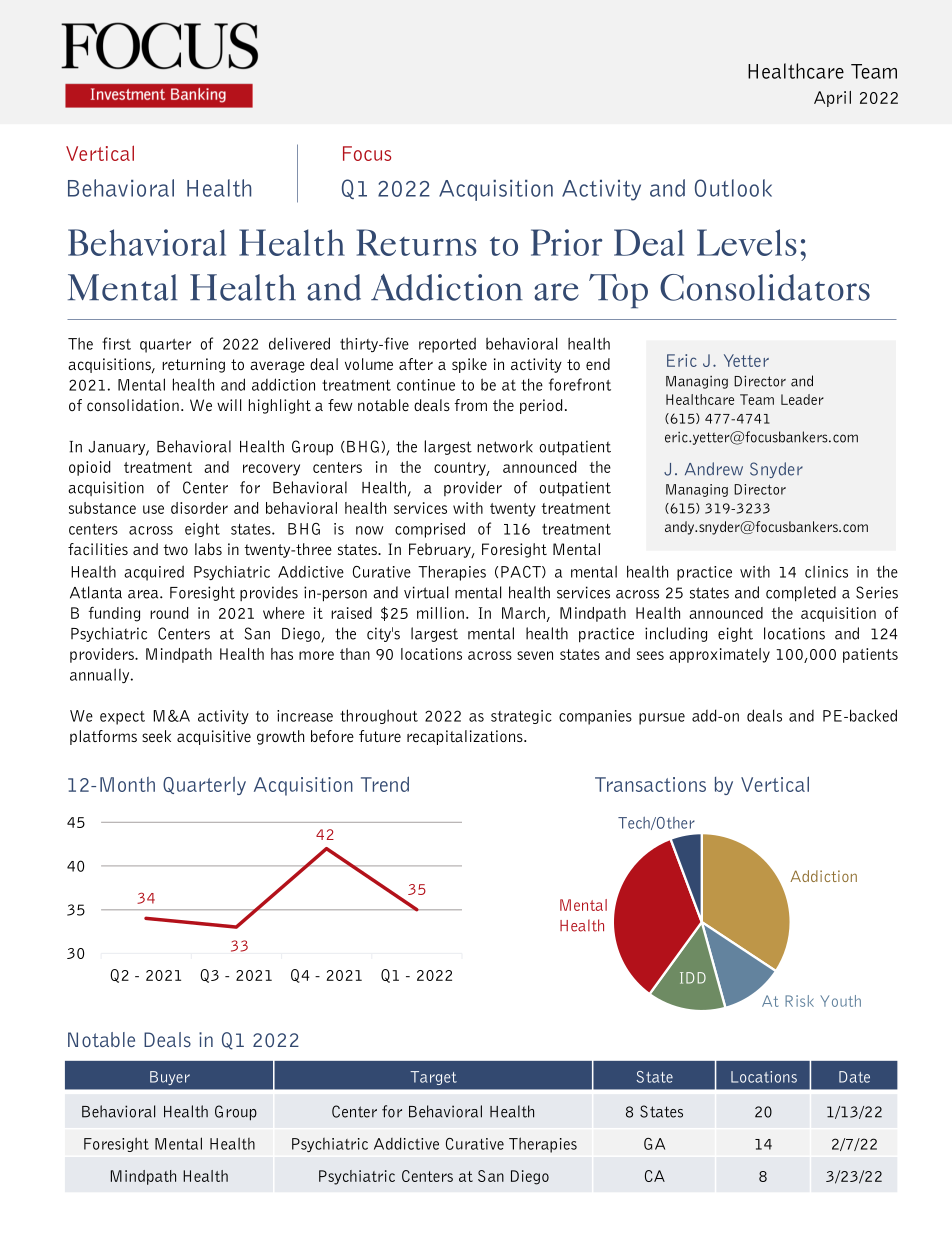 Image resolution: width=952 pixels, height=1233 pixels. What do you see at coordinates (522, 572) in the screenshot?
I see `PACT` at bounding box center [522, 572].
